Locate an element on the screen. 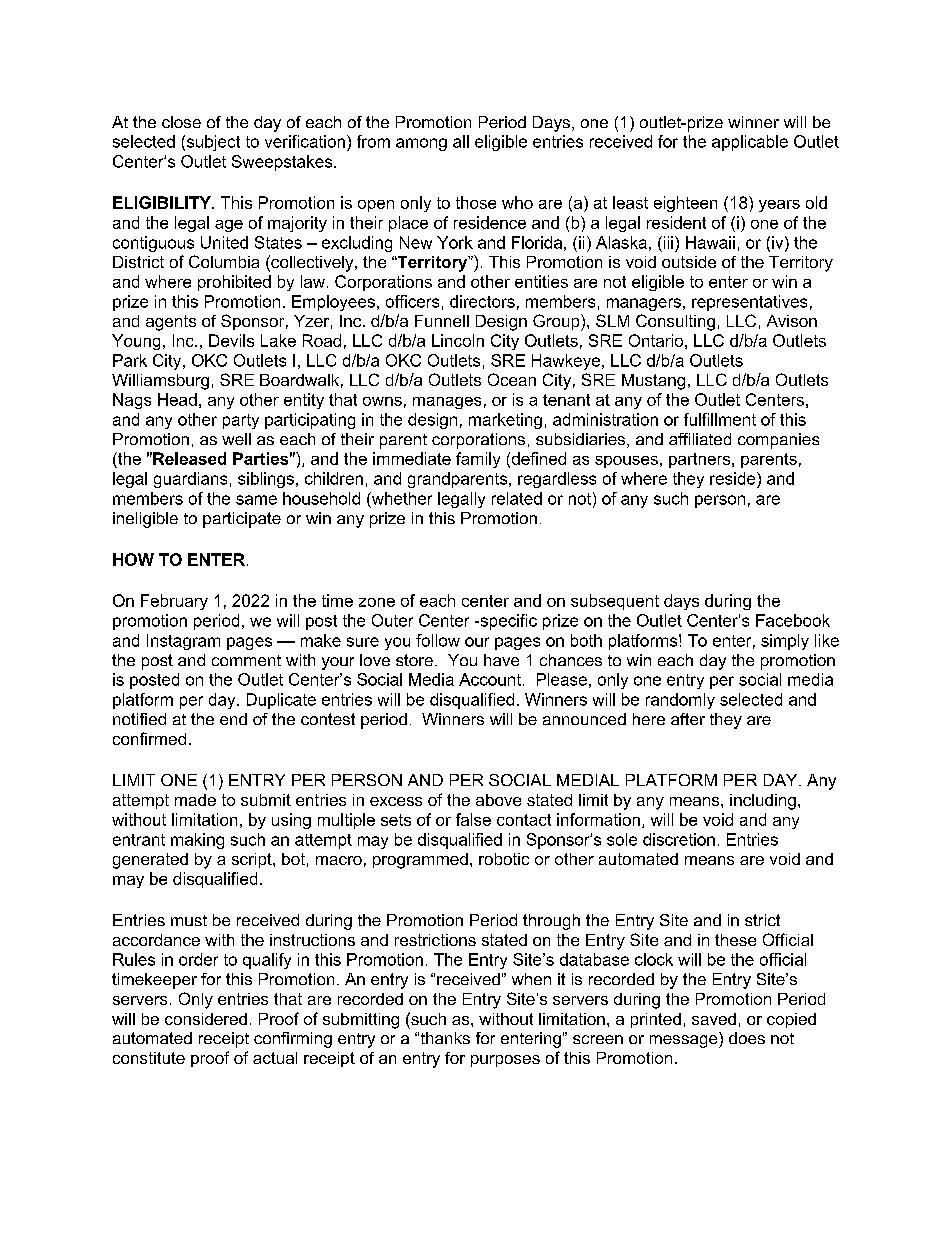 This screenshot has height=1233, width=952. does is located at coordinates (747, 1038).
